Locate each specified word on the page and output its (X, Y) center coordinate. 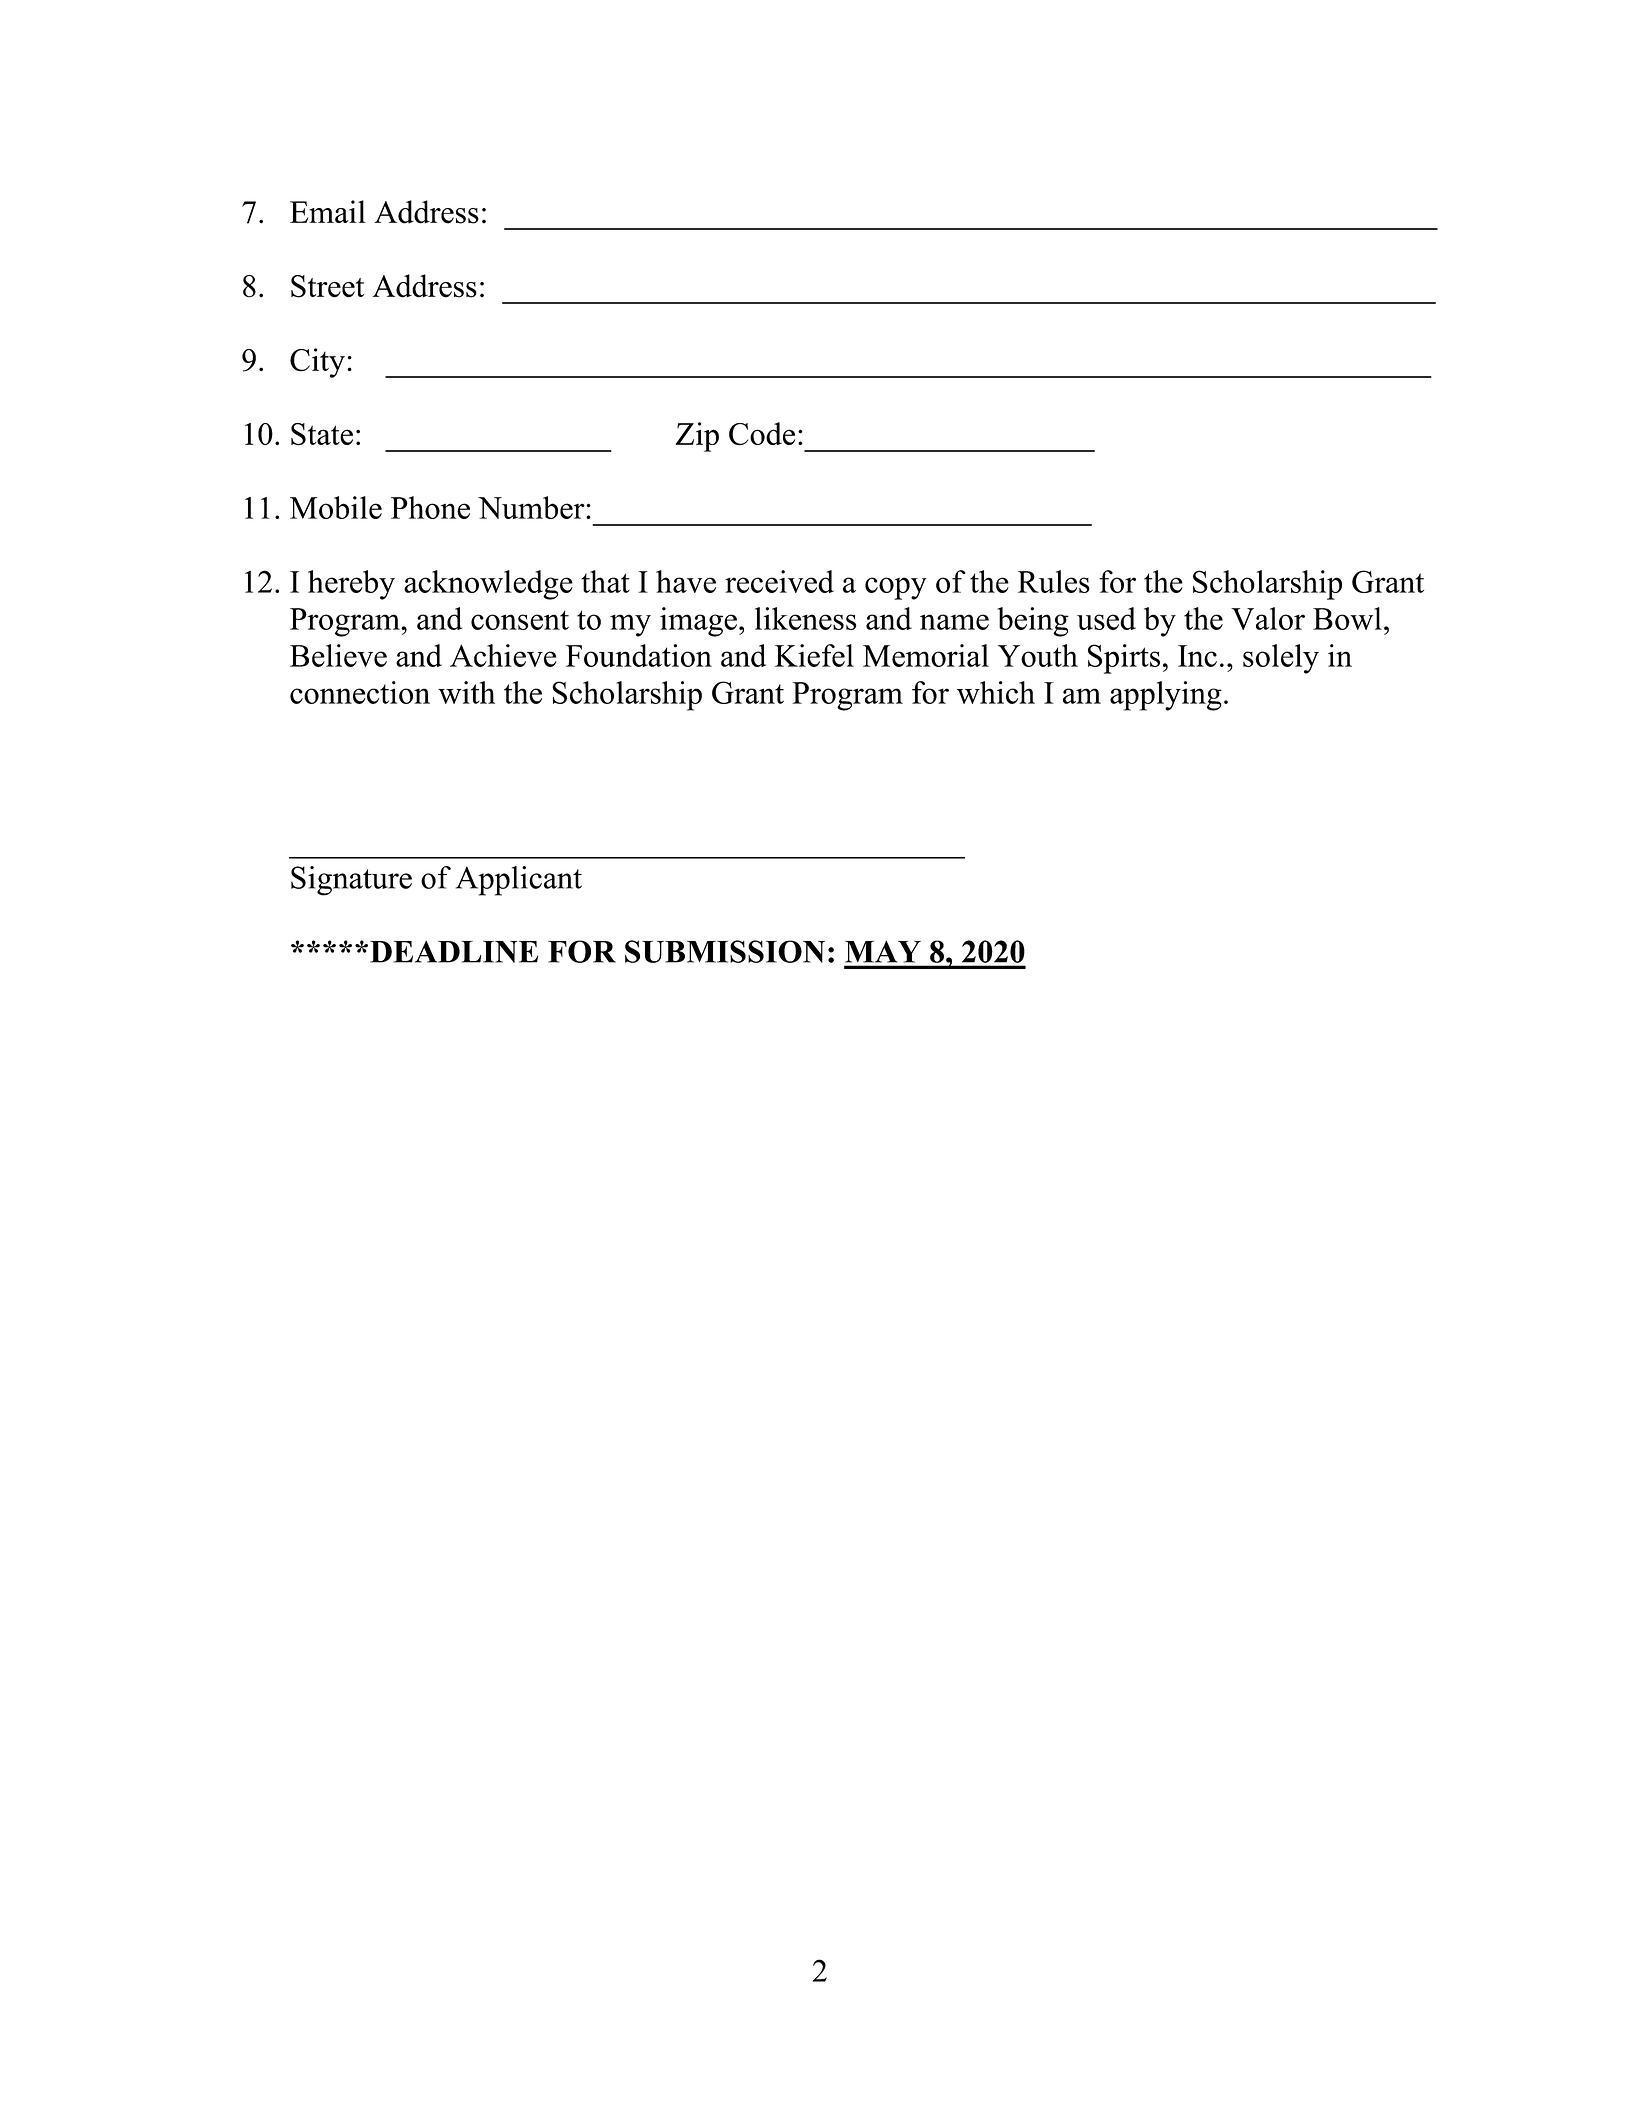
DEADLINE (454, 952)
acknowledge (488, 585)
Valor (1268, 618)
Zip (697, 437)
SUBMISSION (725, 951)
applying (1166, 696)
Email (328, 211)
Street (327, 286)
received (779, 581)
